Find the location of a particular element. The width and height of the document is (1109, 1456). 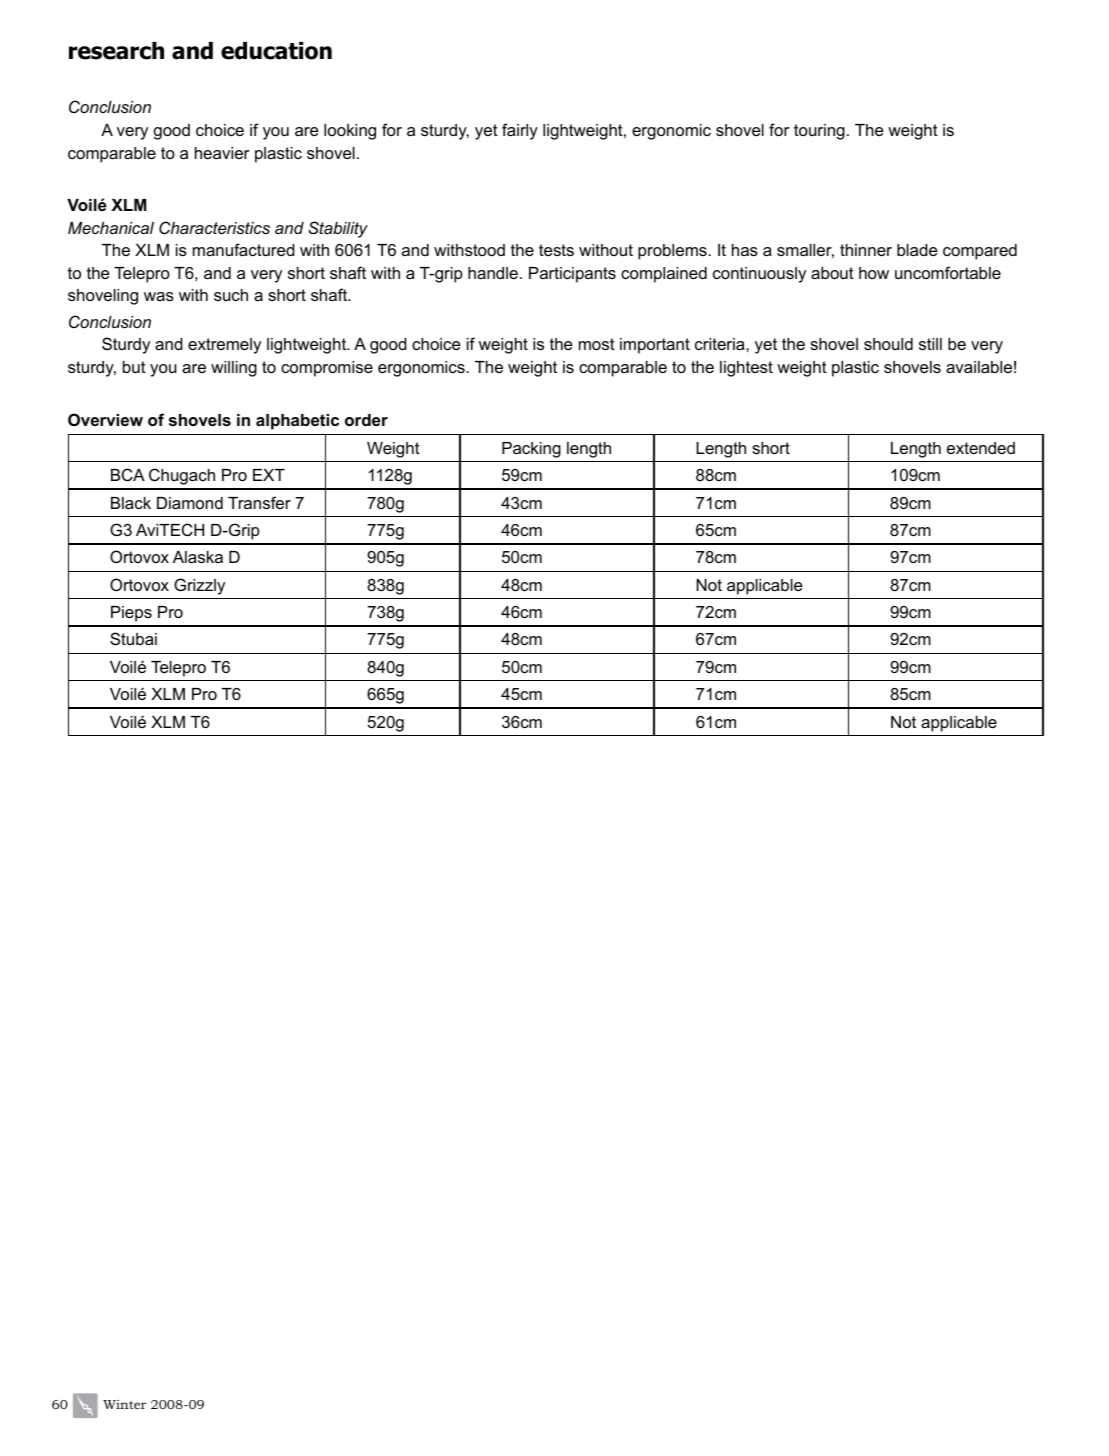

extended is located at coordinates (981, 448).
